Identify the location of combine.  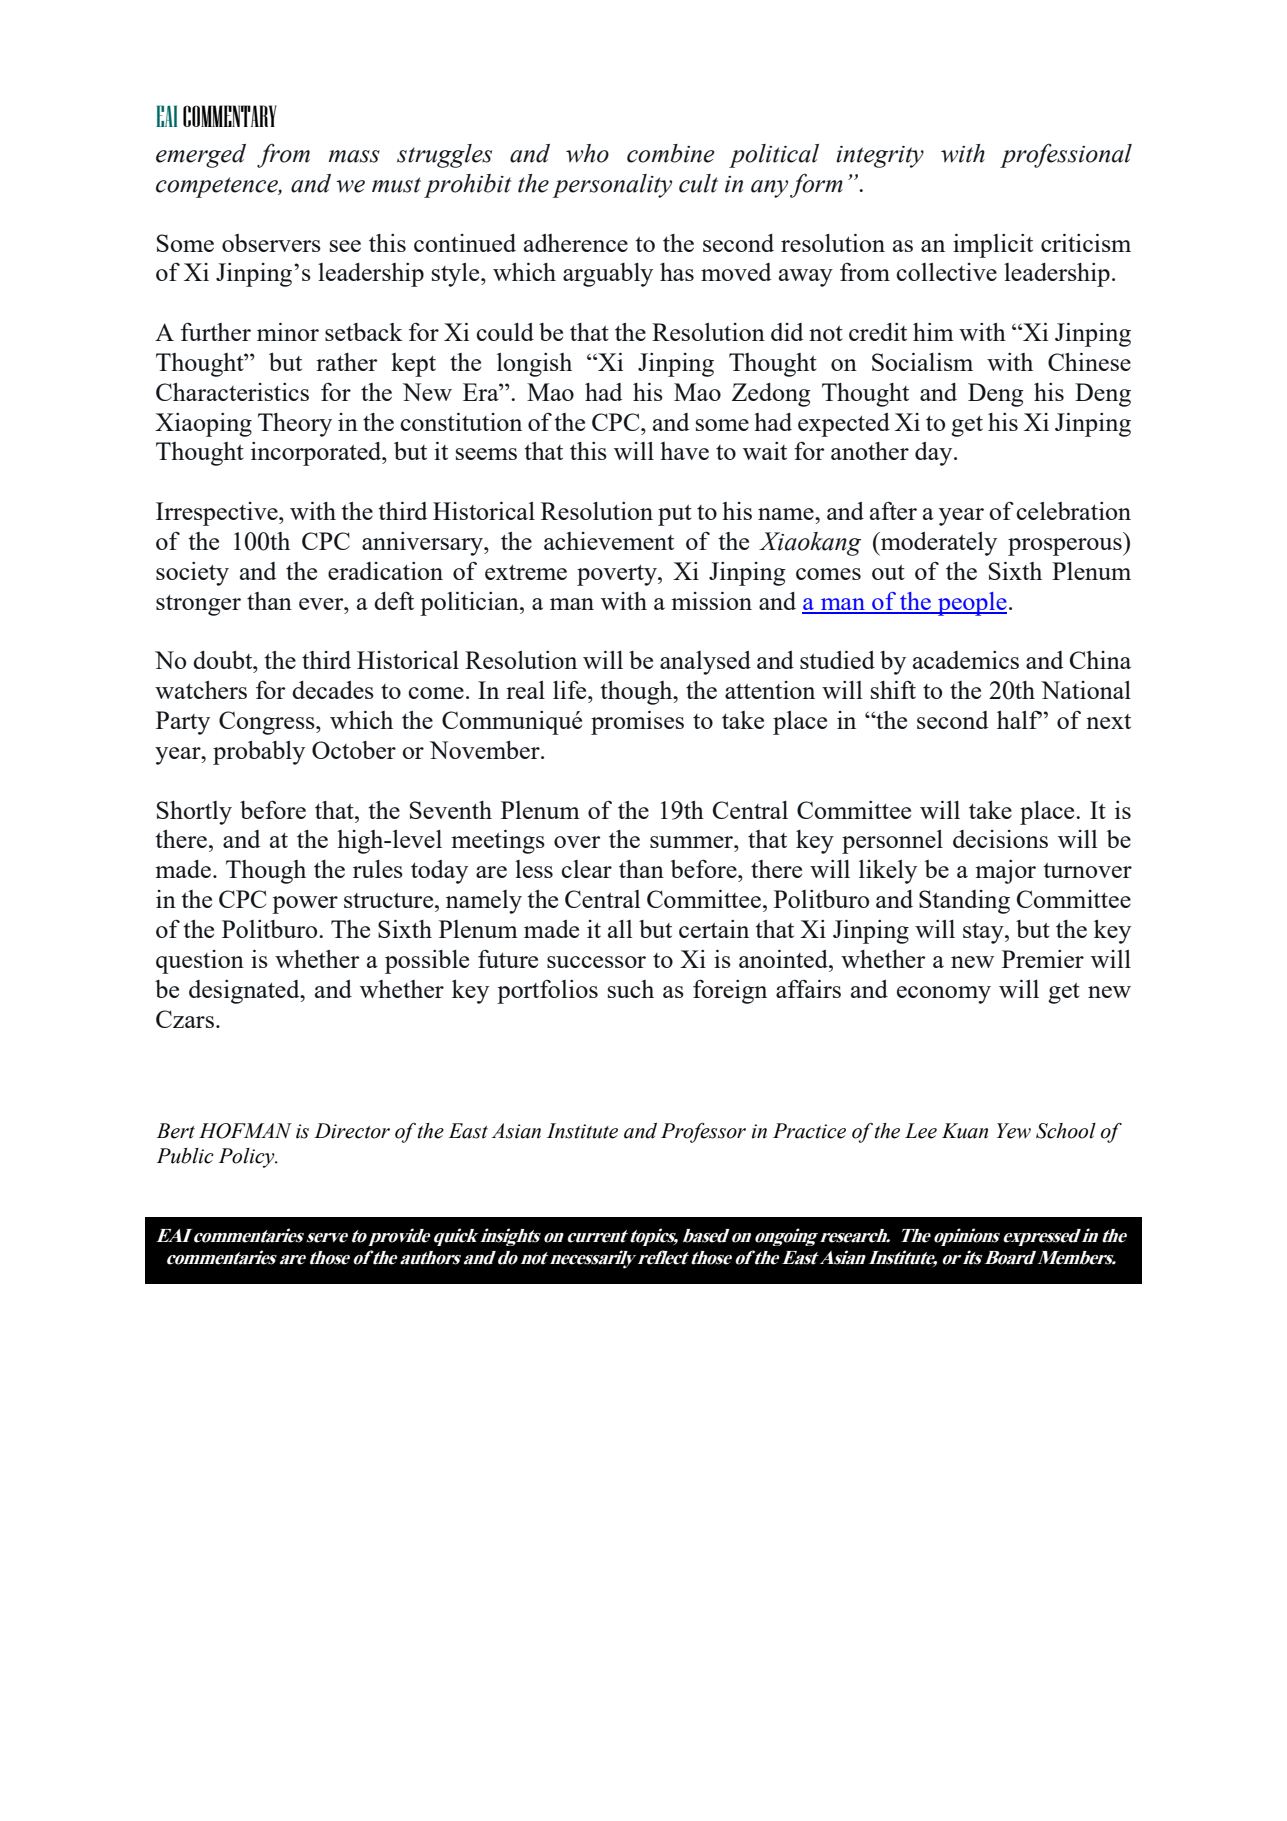
(671, 153).
